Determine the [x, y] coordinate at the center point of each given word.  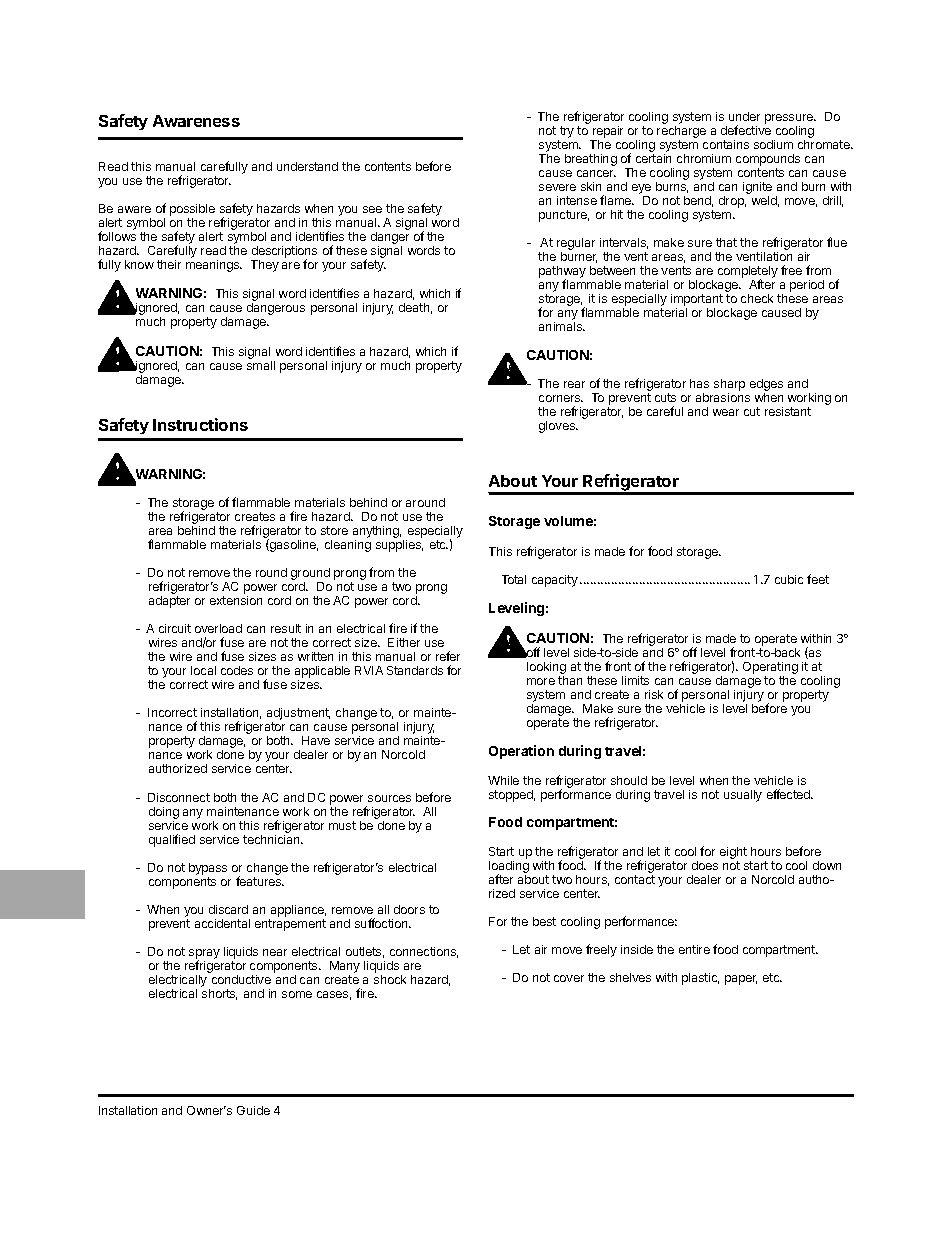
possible [192, 211]
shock [390, 979]
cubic [789, 579]
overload [218, 628]
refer [448, 656]
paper [741, 980]
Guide [253, 1110]
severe [557, 187]
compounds [768, 161]
